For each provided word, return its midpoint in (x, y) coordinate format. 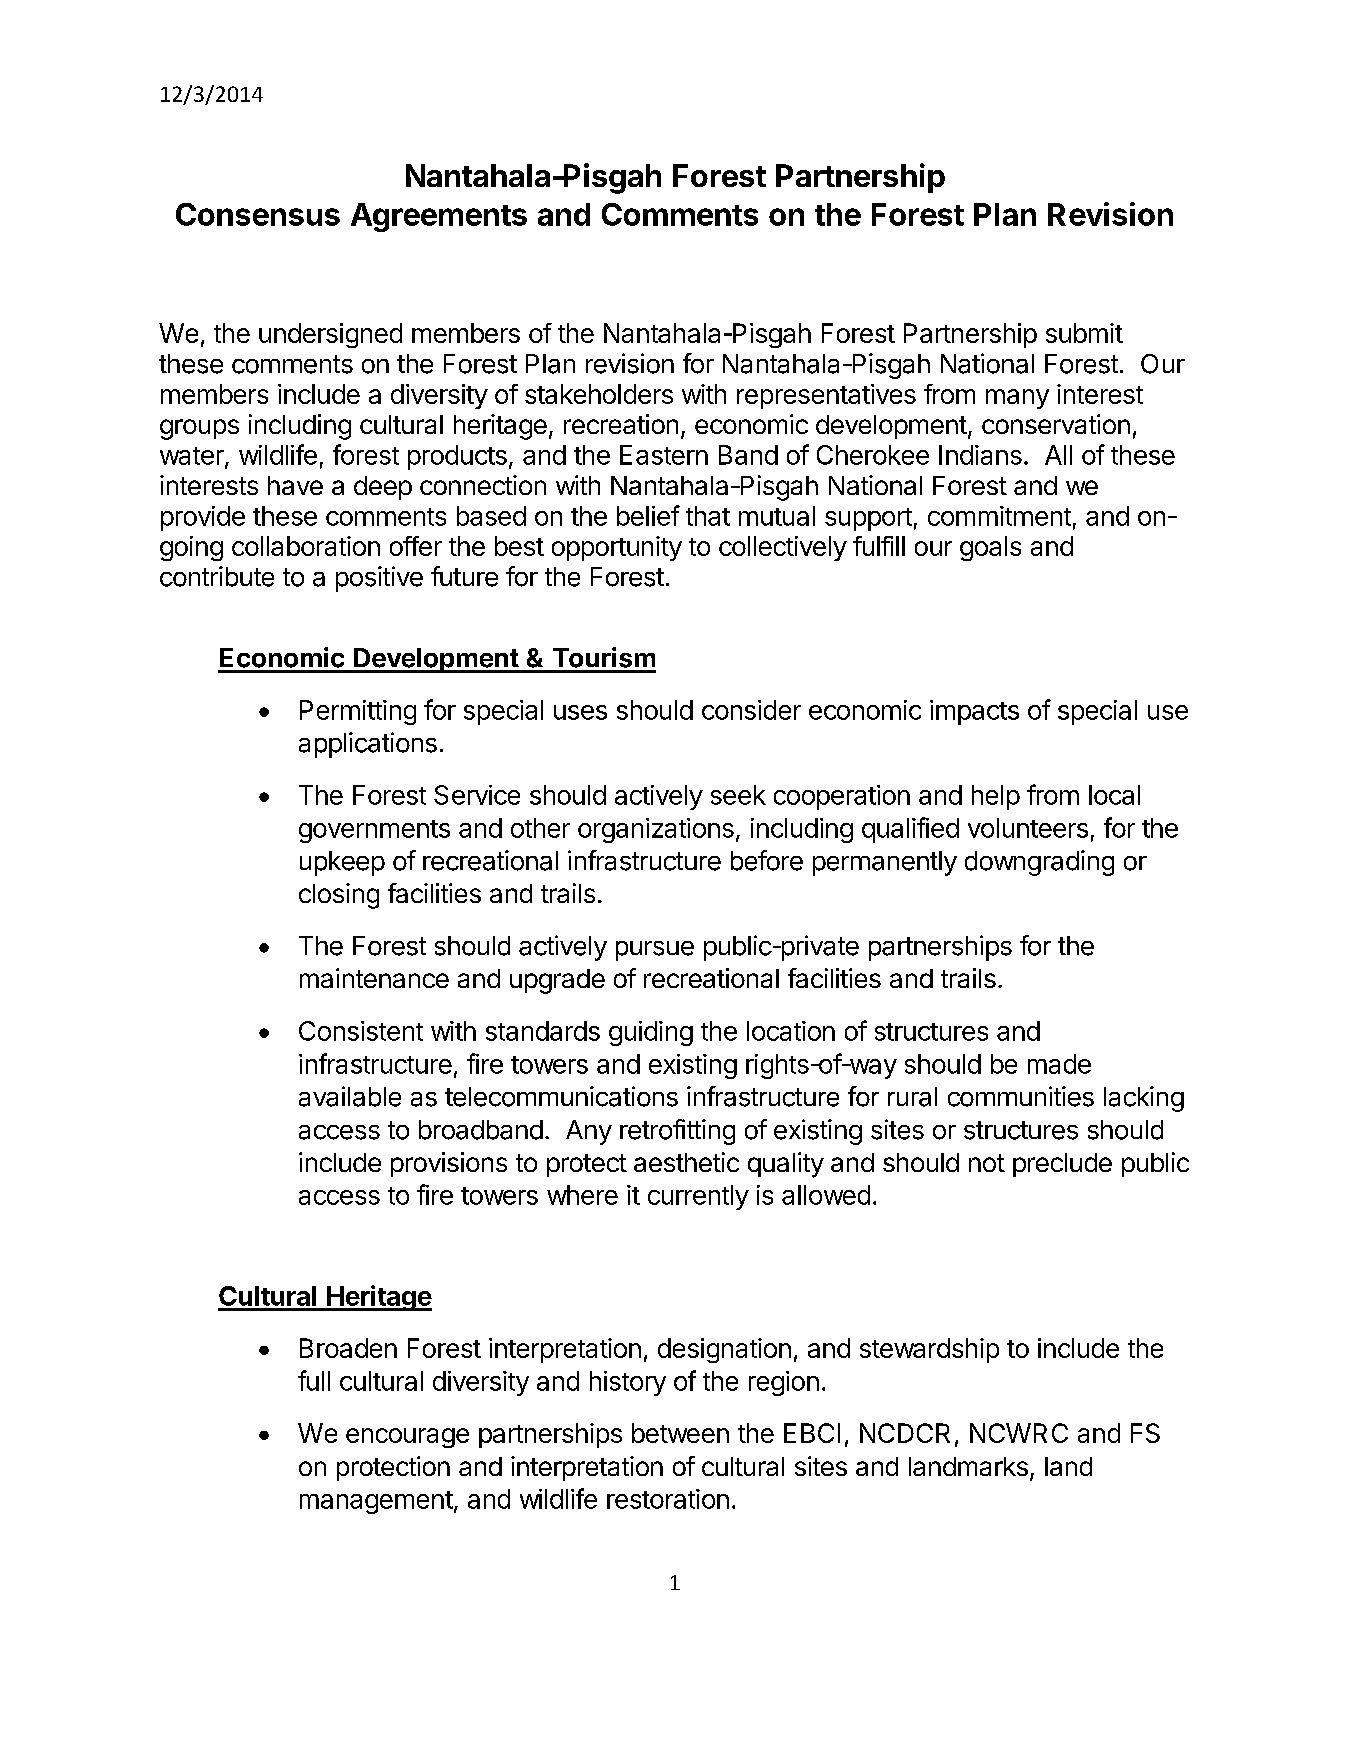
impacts (974, 712)
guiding (651, 1033)
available (350, 1096)
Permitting (358, 712)
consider (751, 710)
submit (1084, 333)
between (680, 1433)
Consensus (258, 214)
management (376, 1502)
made (1059, 1064)
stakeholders (599, 394)
